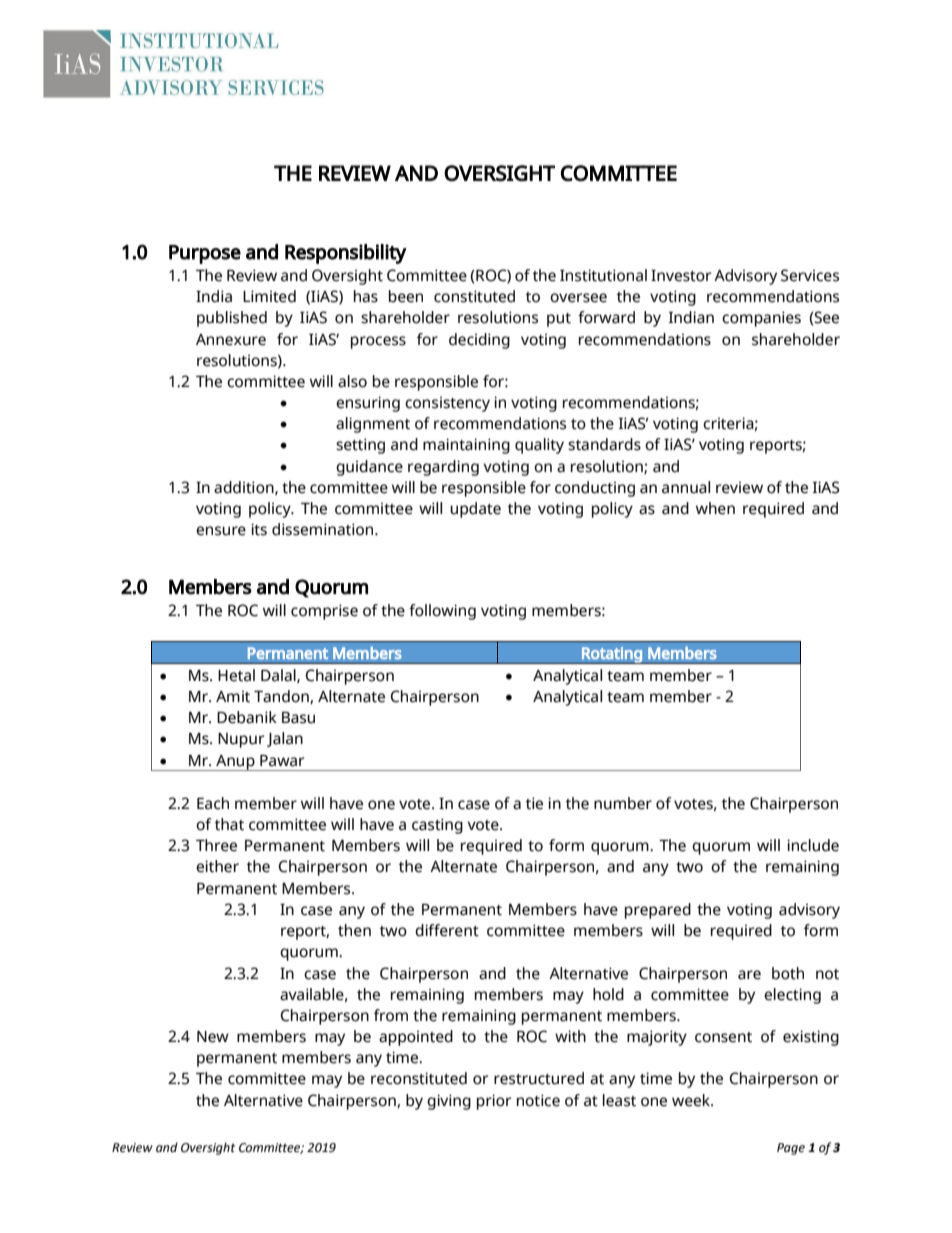 This image has width=952, height=1233. What do you see at coordinates (559, 320) in the image?
I see `put` at bounding box center [559, 320].
